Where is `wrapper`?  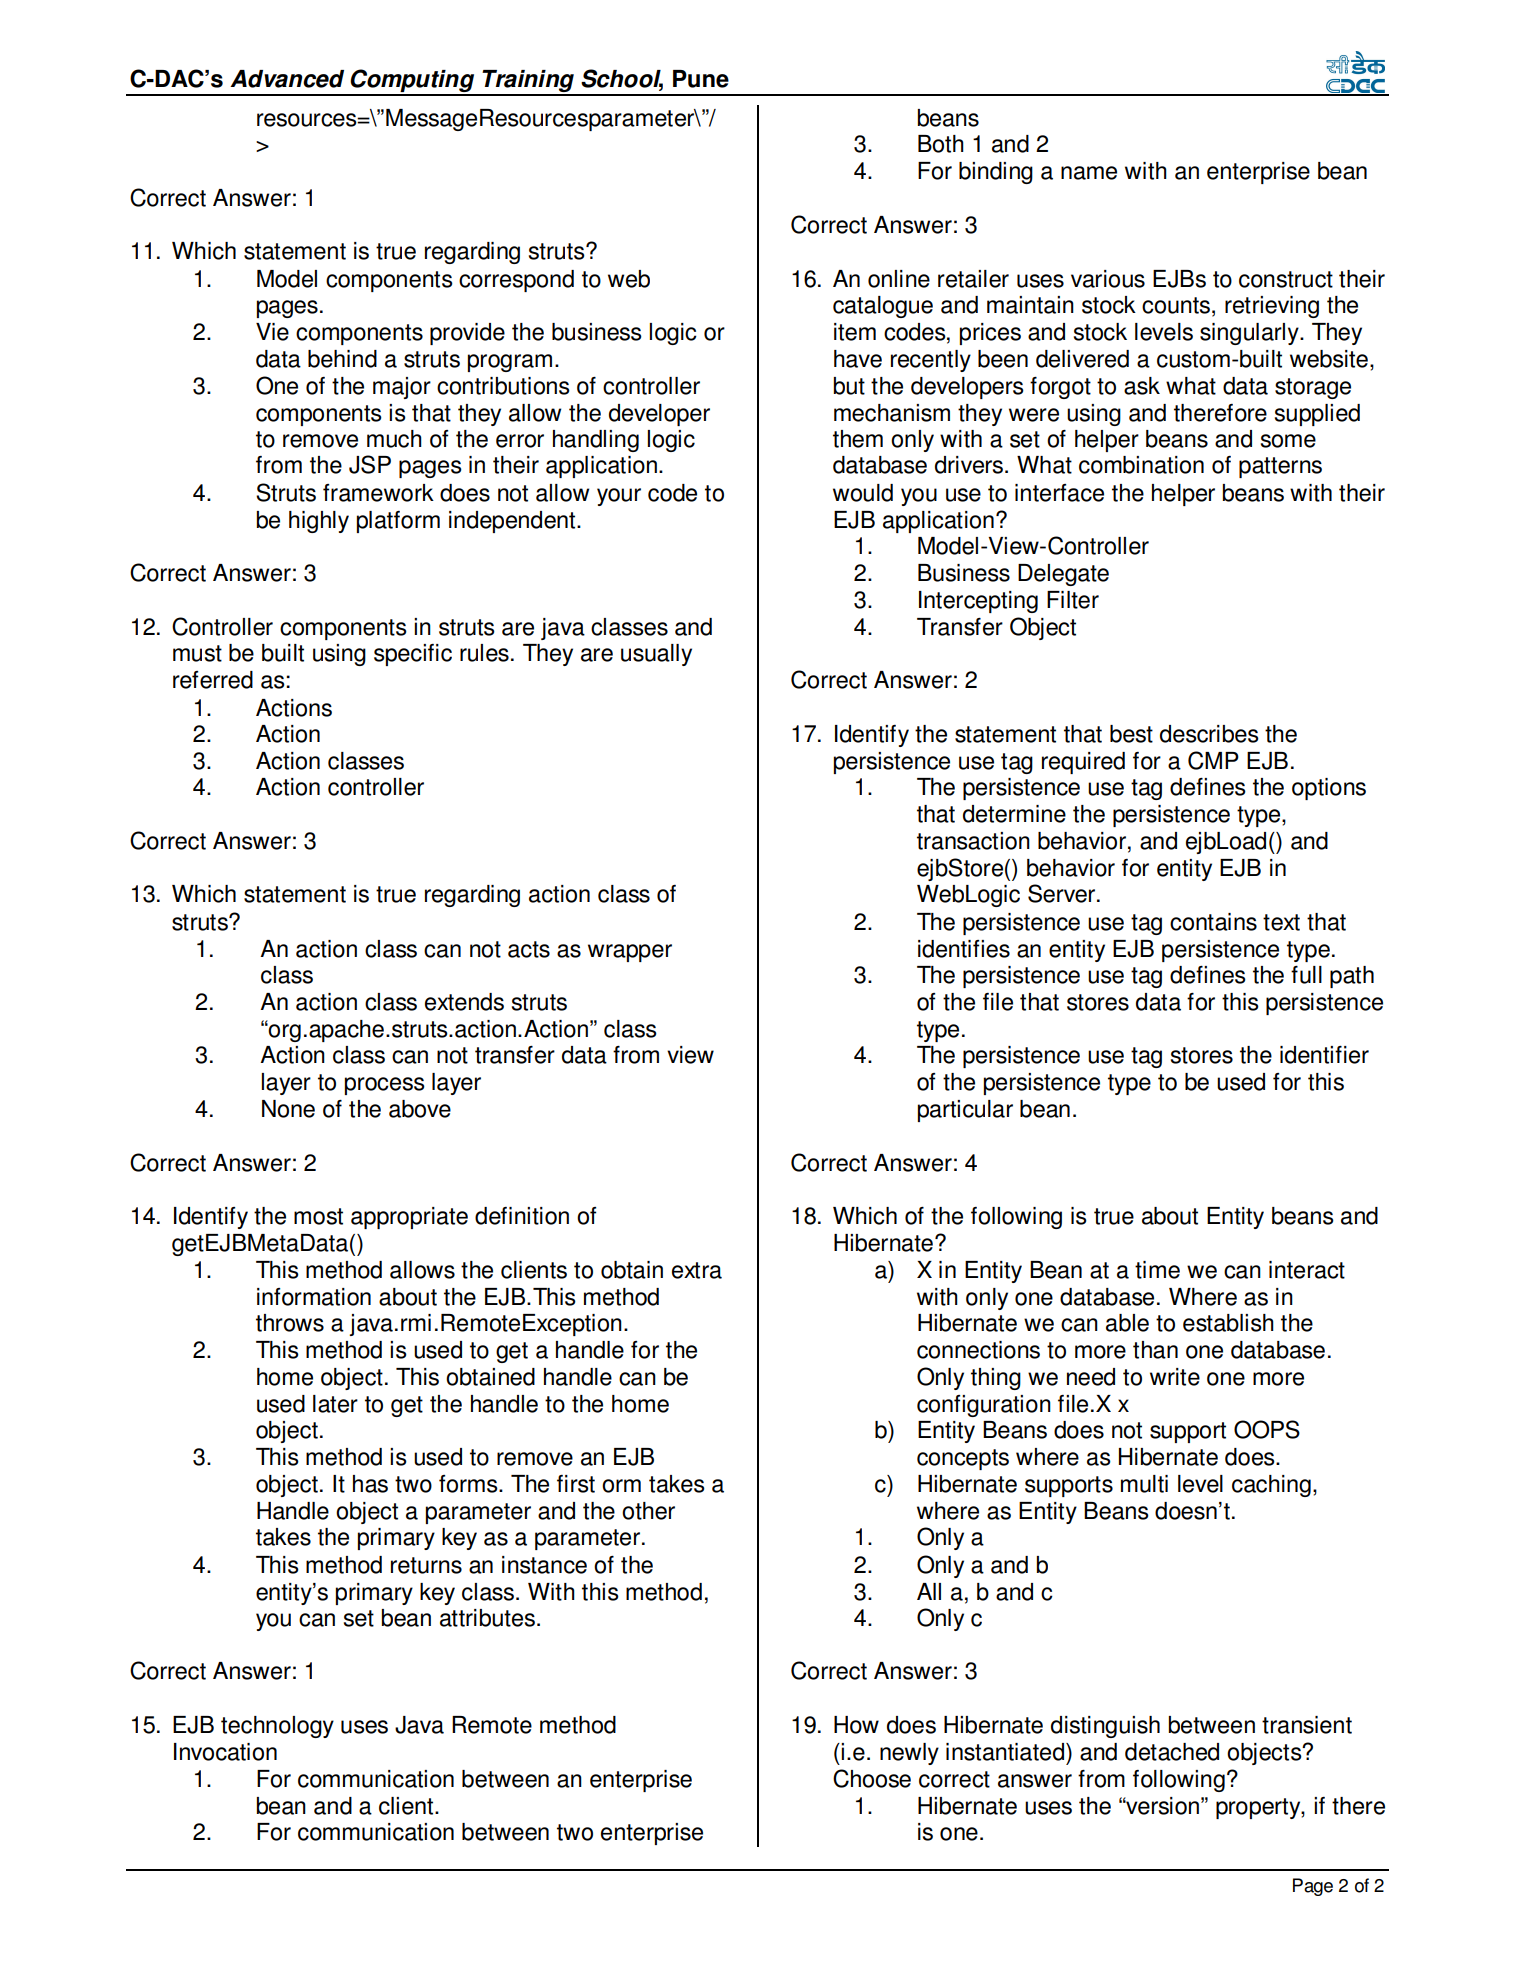
wrapper is located at coordinates (630, 953).
